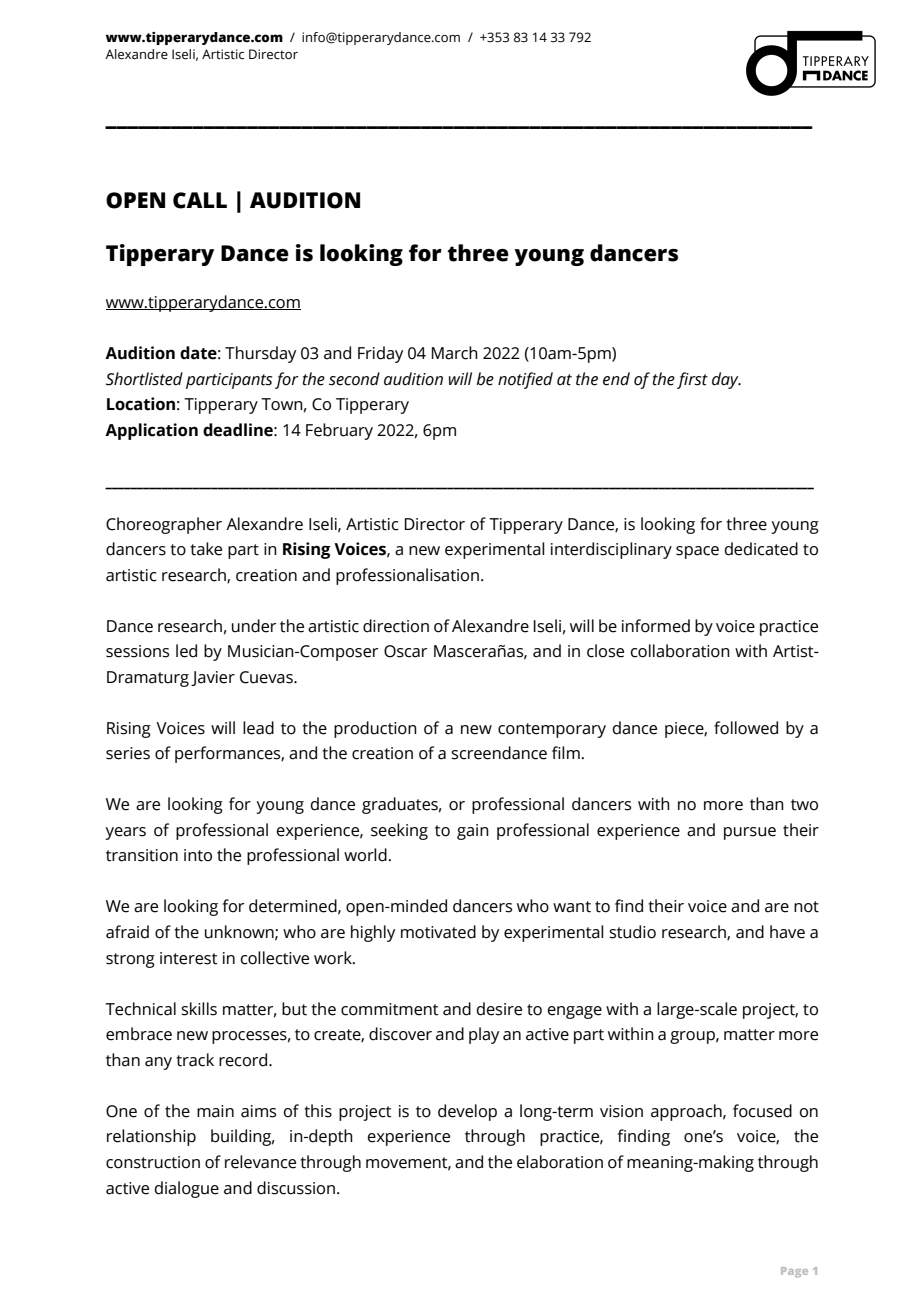 This image has height=1308, width=924. Describe the element at coordinates (455, 353) in the image. I see `March` at that location.
